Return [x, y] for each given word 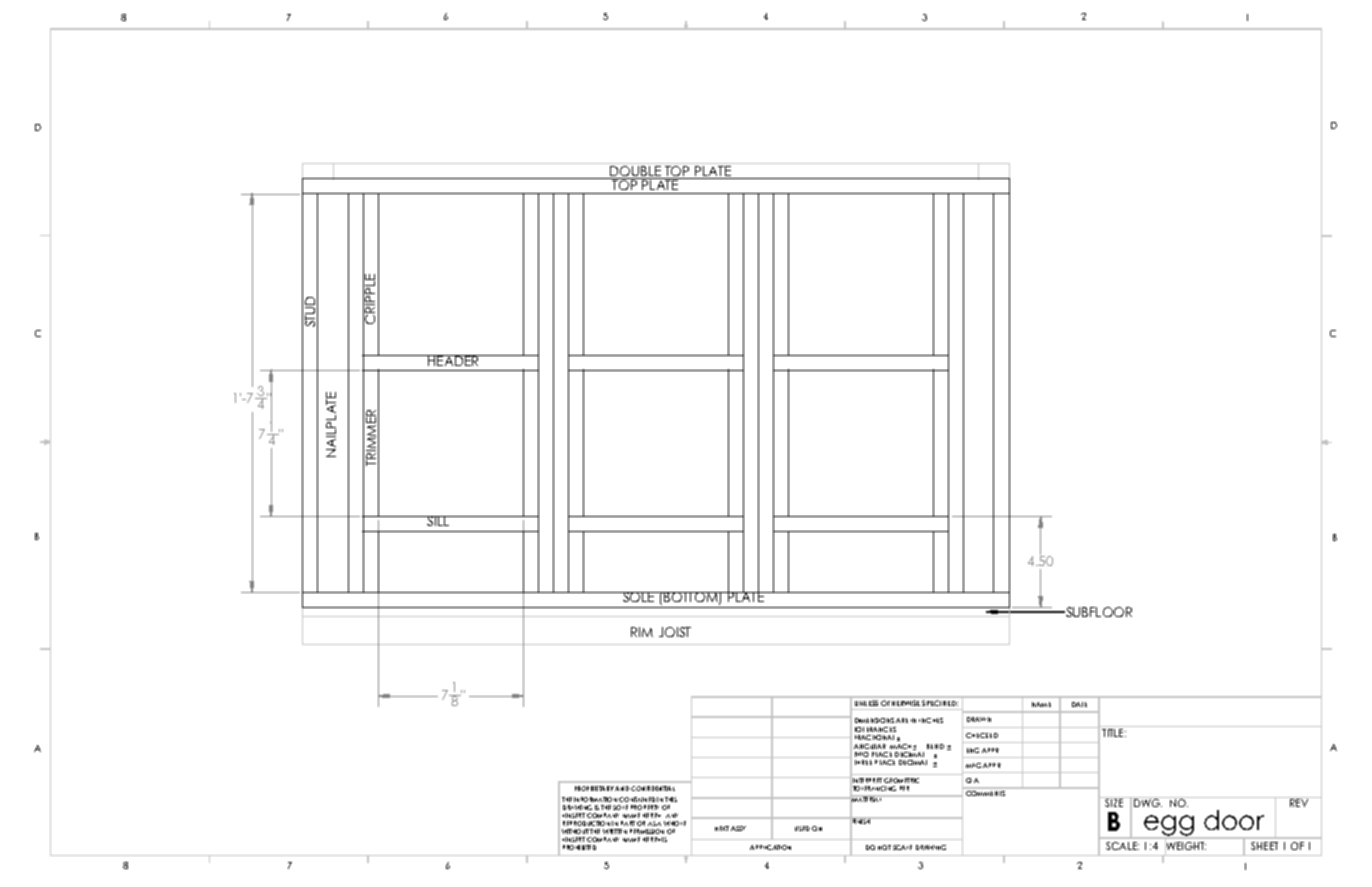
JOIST [675, 632]
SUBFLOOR [1098, 612]
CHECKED [982, 735]
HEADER [453, 360]
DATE [1079, 704]
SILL [438, 521]
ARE [902, 720]
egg [1169, 827]
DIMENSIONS [874, 720]
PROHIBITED [579, 847]
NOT [884, 847]
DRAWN [979, 719]
